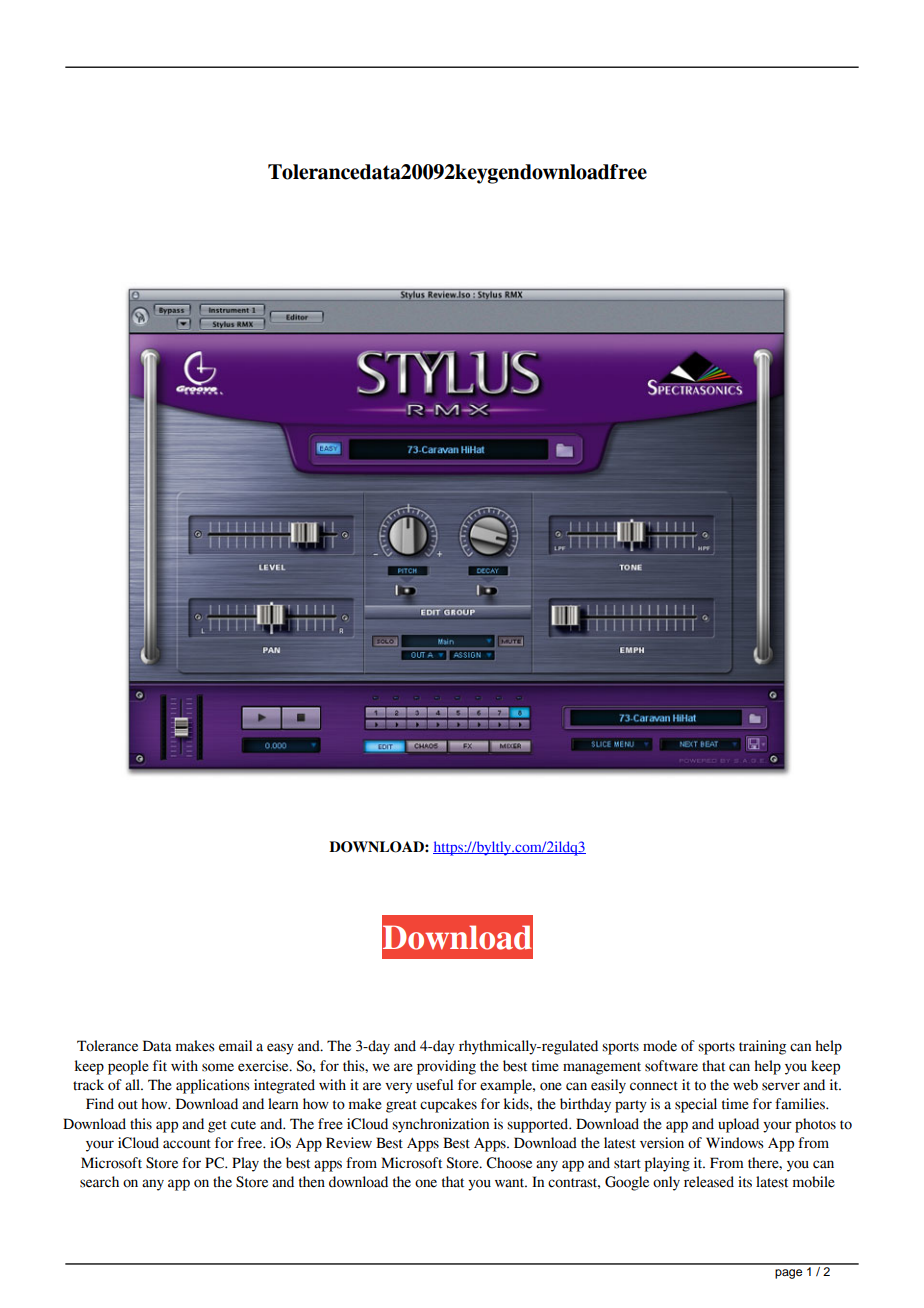 The image size is (924, 1308). What do you see at coordinates (788, 1274) in the screenshot?
I see `page` at bounding box center [788, 1274].
